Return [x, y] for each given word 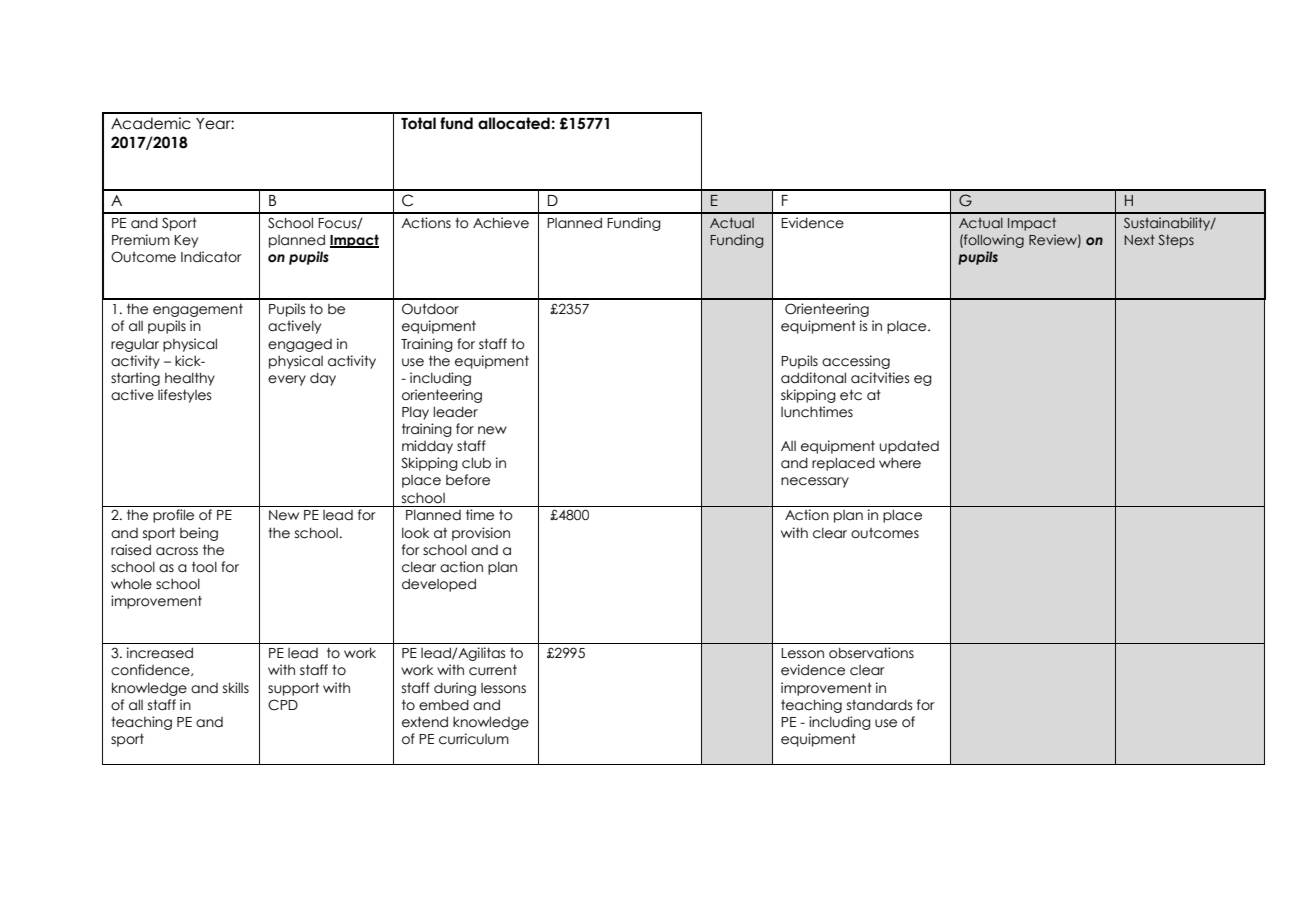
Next [1139, 240]
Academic [151, 123]
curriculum [474, 739]
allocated [514, 123]
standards [880, 705]
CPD [283, 705]
